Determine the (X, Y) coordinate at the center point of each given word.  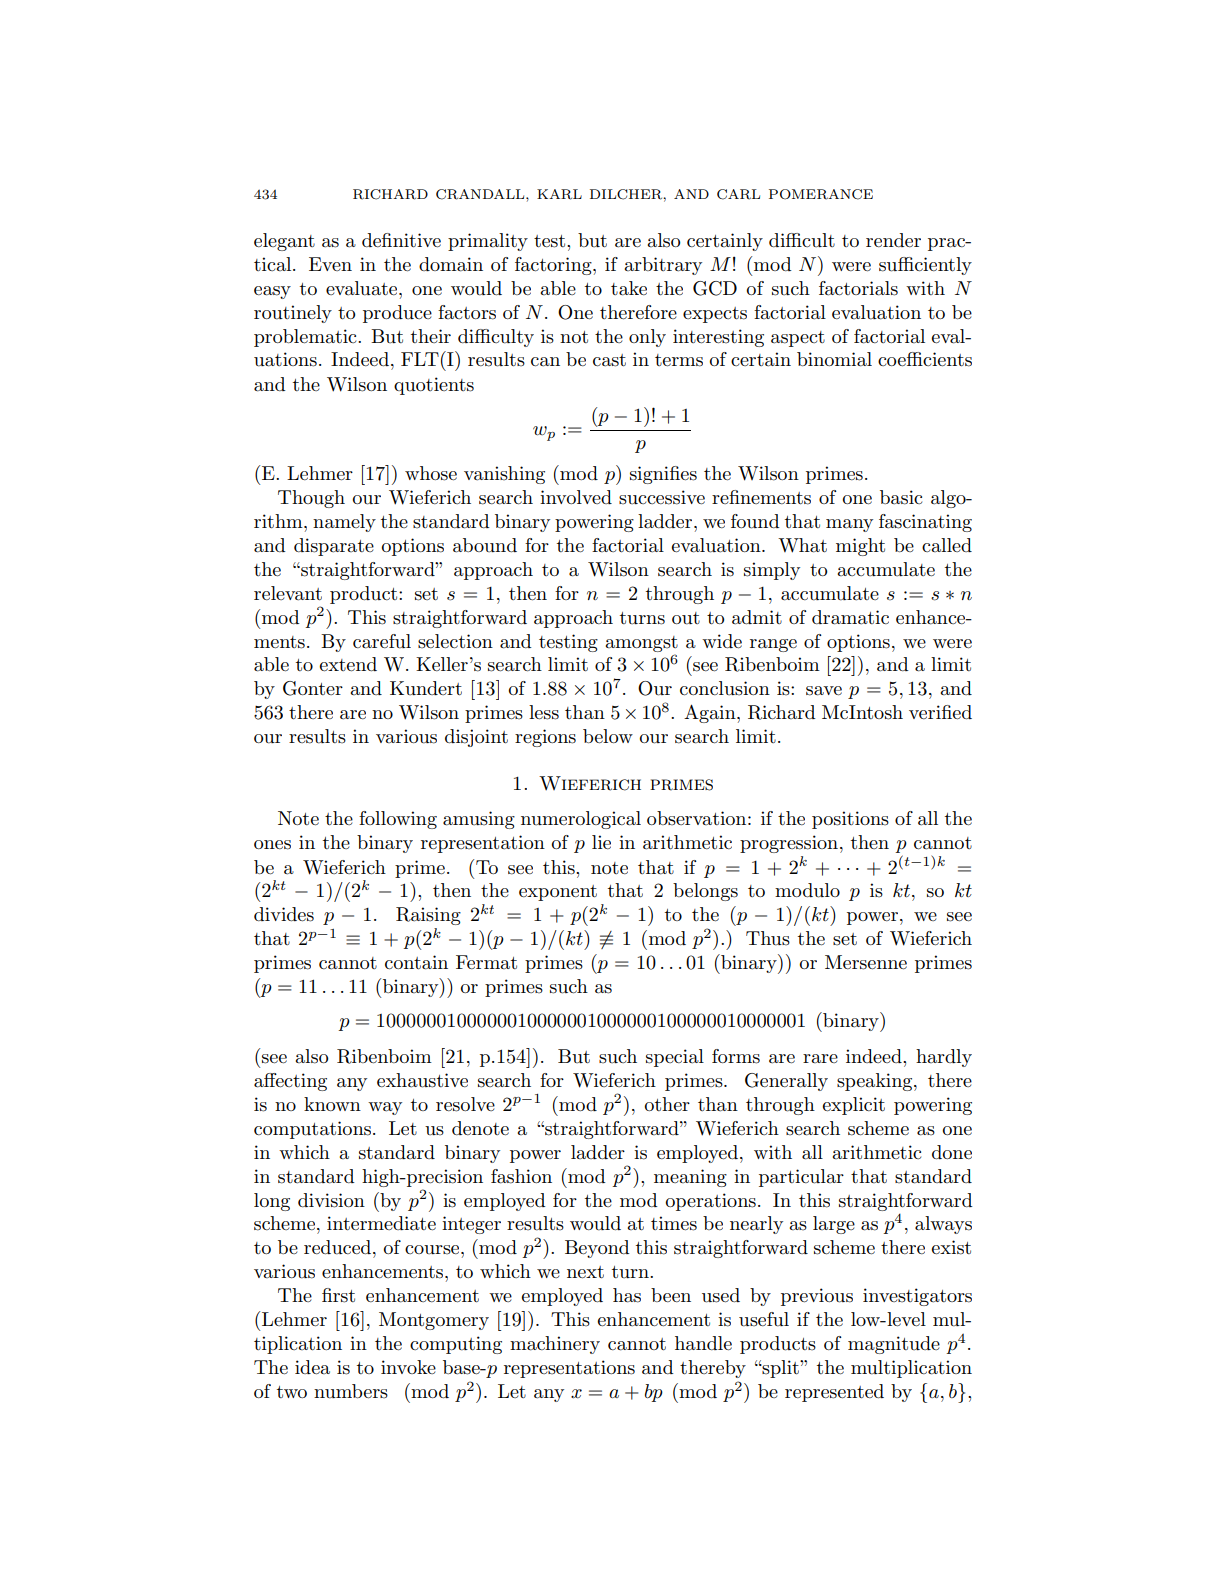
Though (311, 499)
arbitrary (663, 266)
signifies (663, 475)
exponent (558, 893)
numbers (351, 1391)
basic (901, 497)
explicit (853, 1106)
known (332, 1104)
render (893, 240)
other (667, 1104)
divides (284, 914)
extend (348, 664)
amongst (641, 644)
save (824, 691)
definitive (401, 240)
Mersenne (866, 962)
